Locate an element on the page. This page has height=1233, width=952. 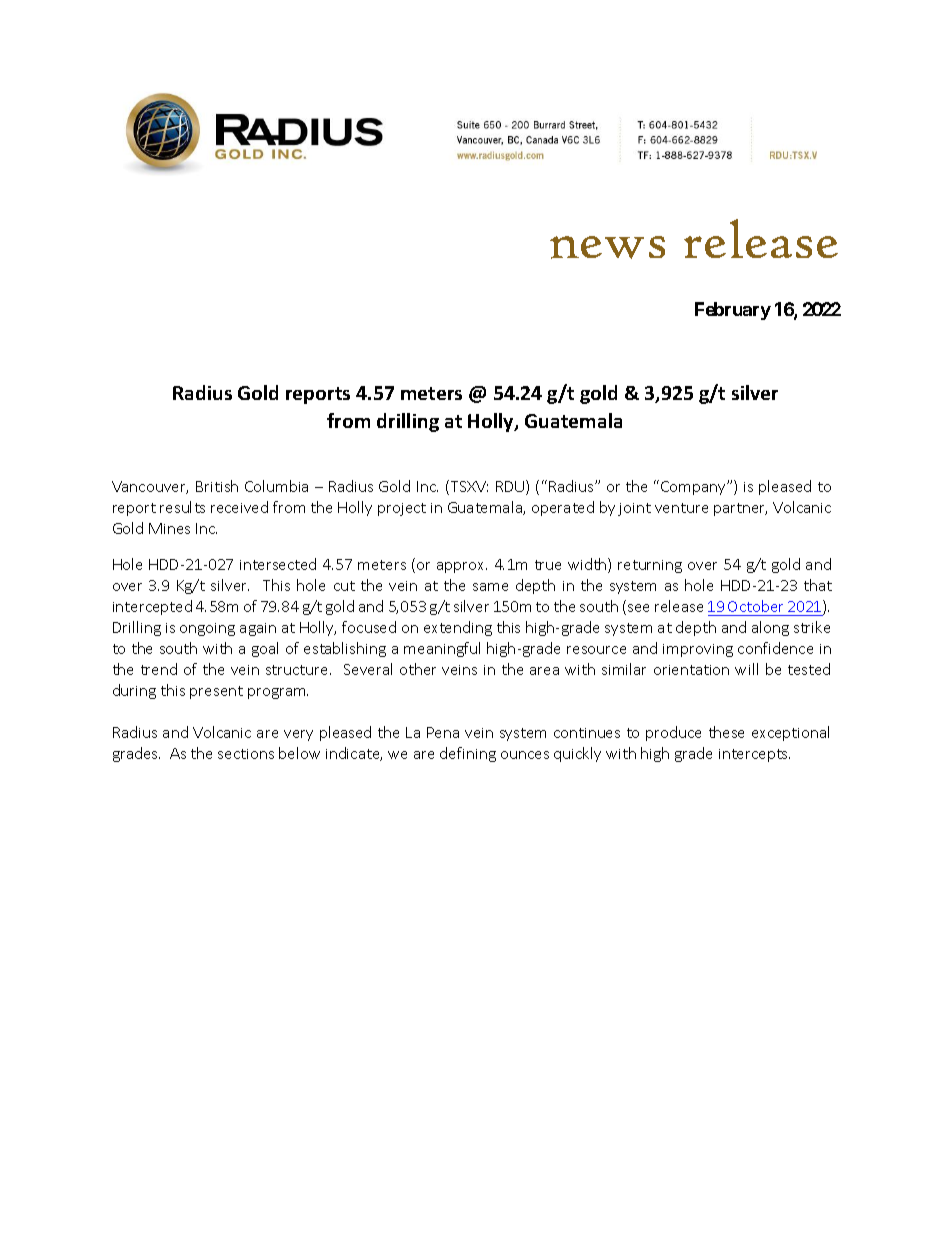
October is located at coordinates (755, 606).
